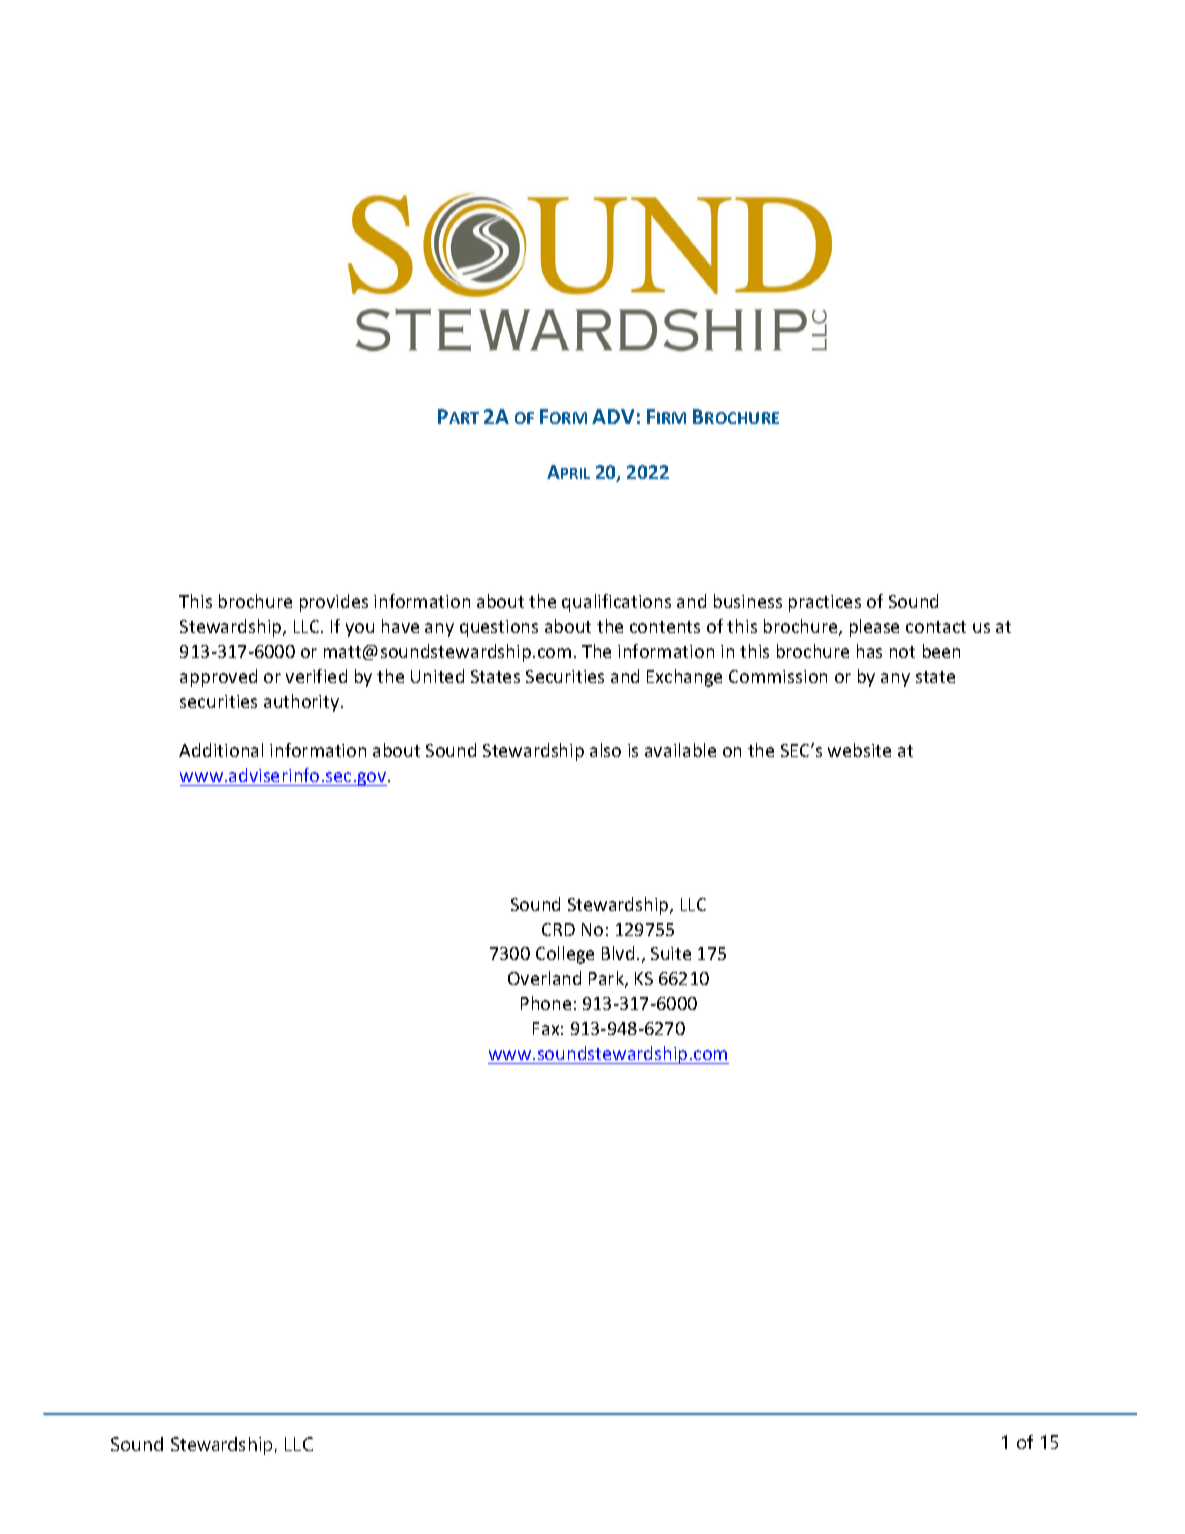  Describe the element at coordinates (334, 603) in the screenshot. I see `provides` at that location.
